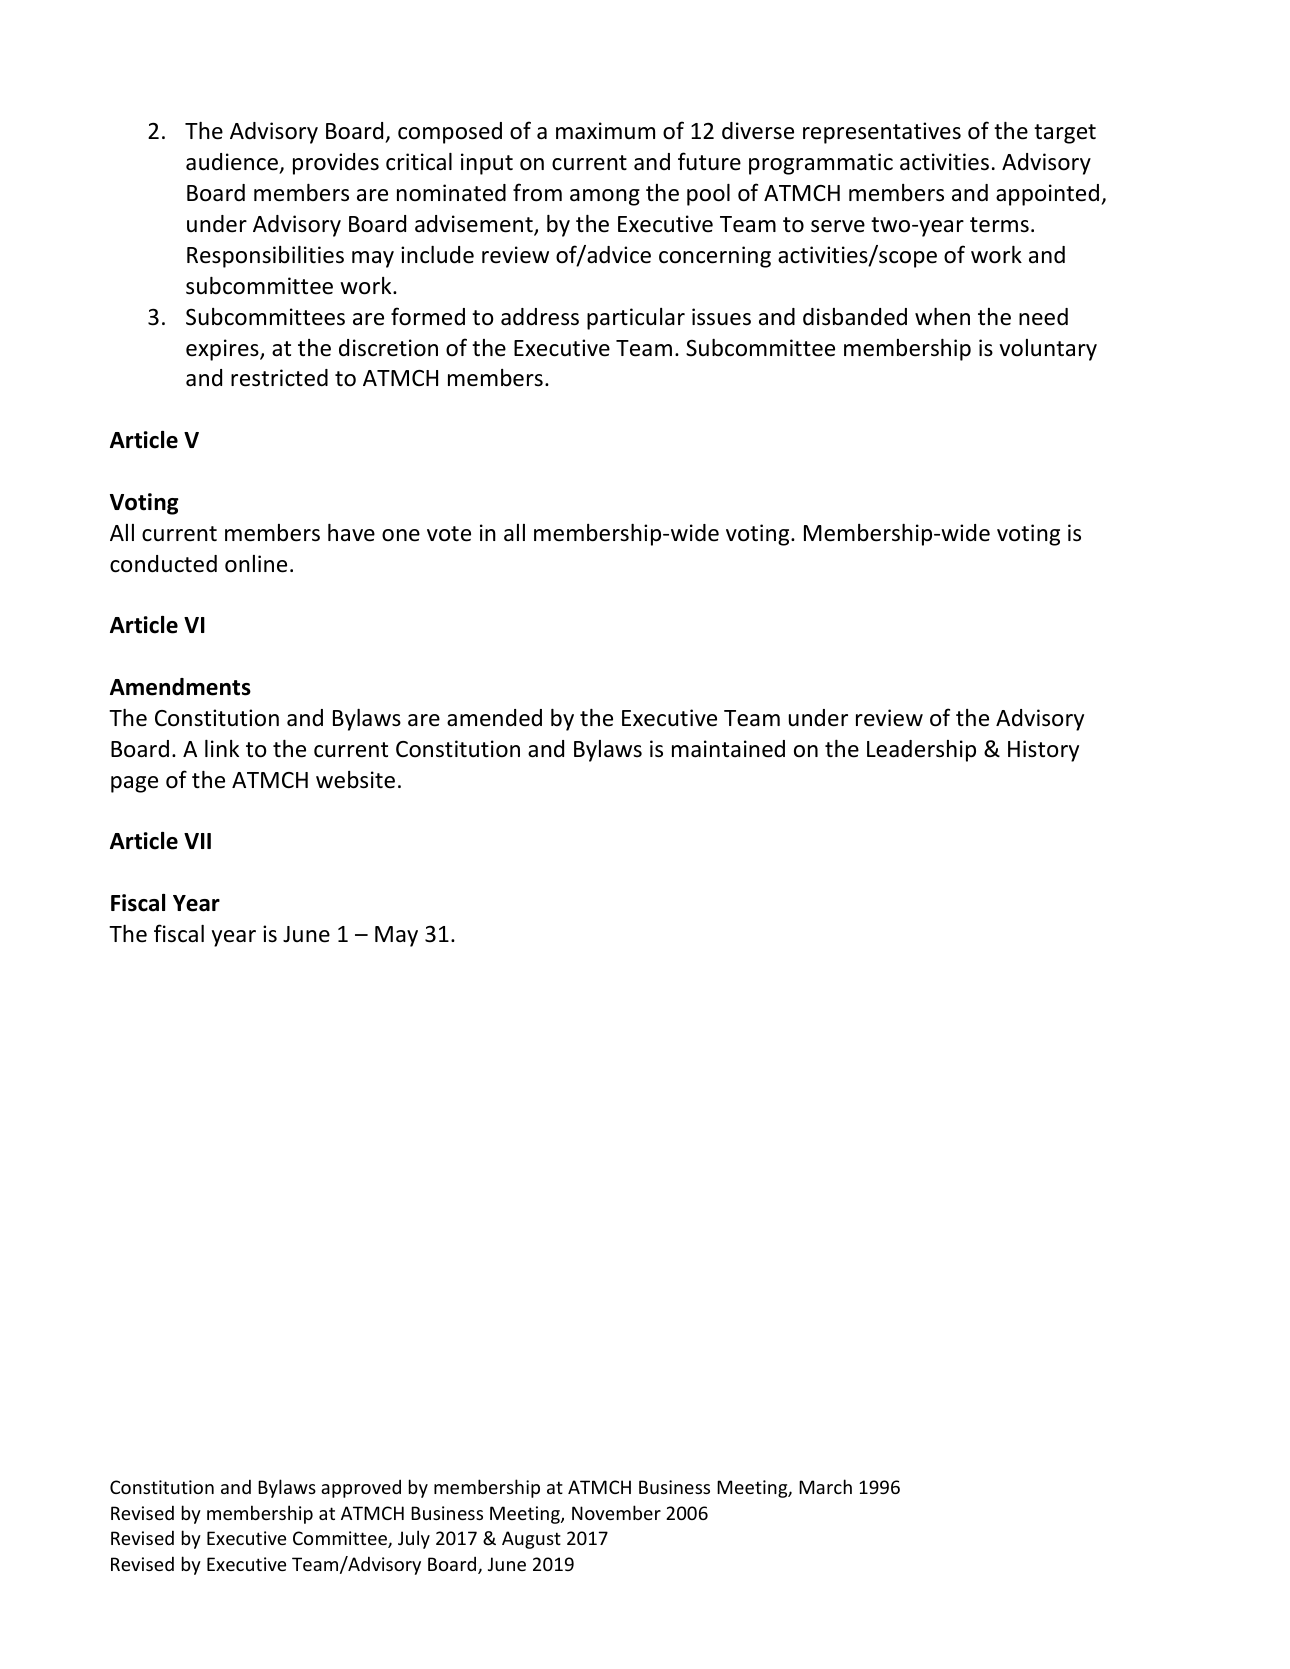 The width and height of the image is (1290, 1669). I want to click on March, so click(825, 1486).
